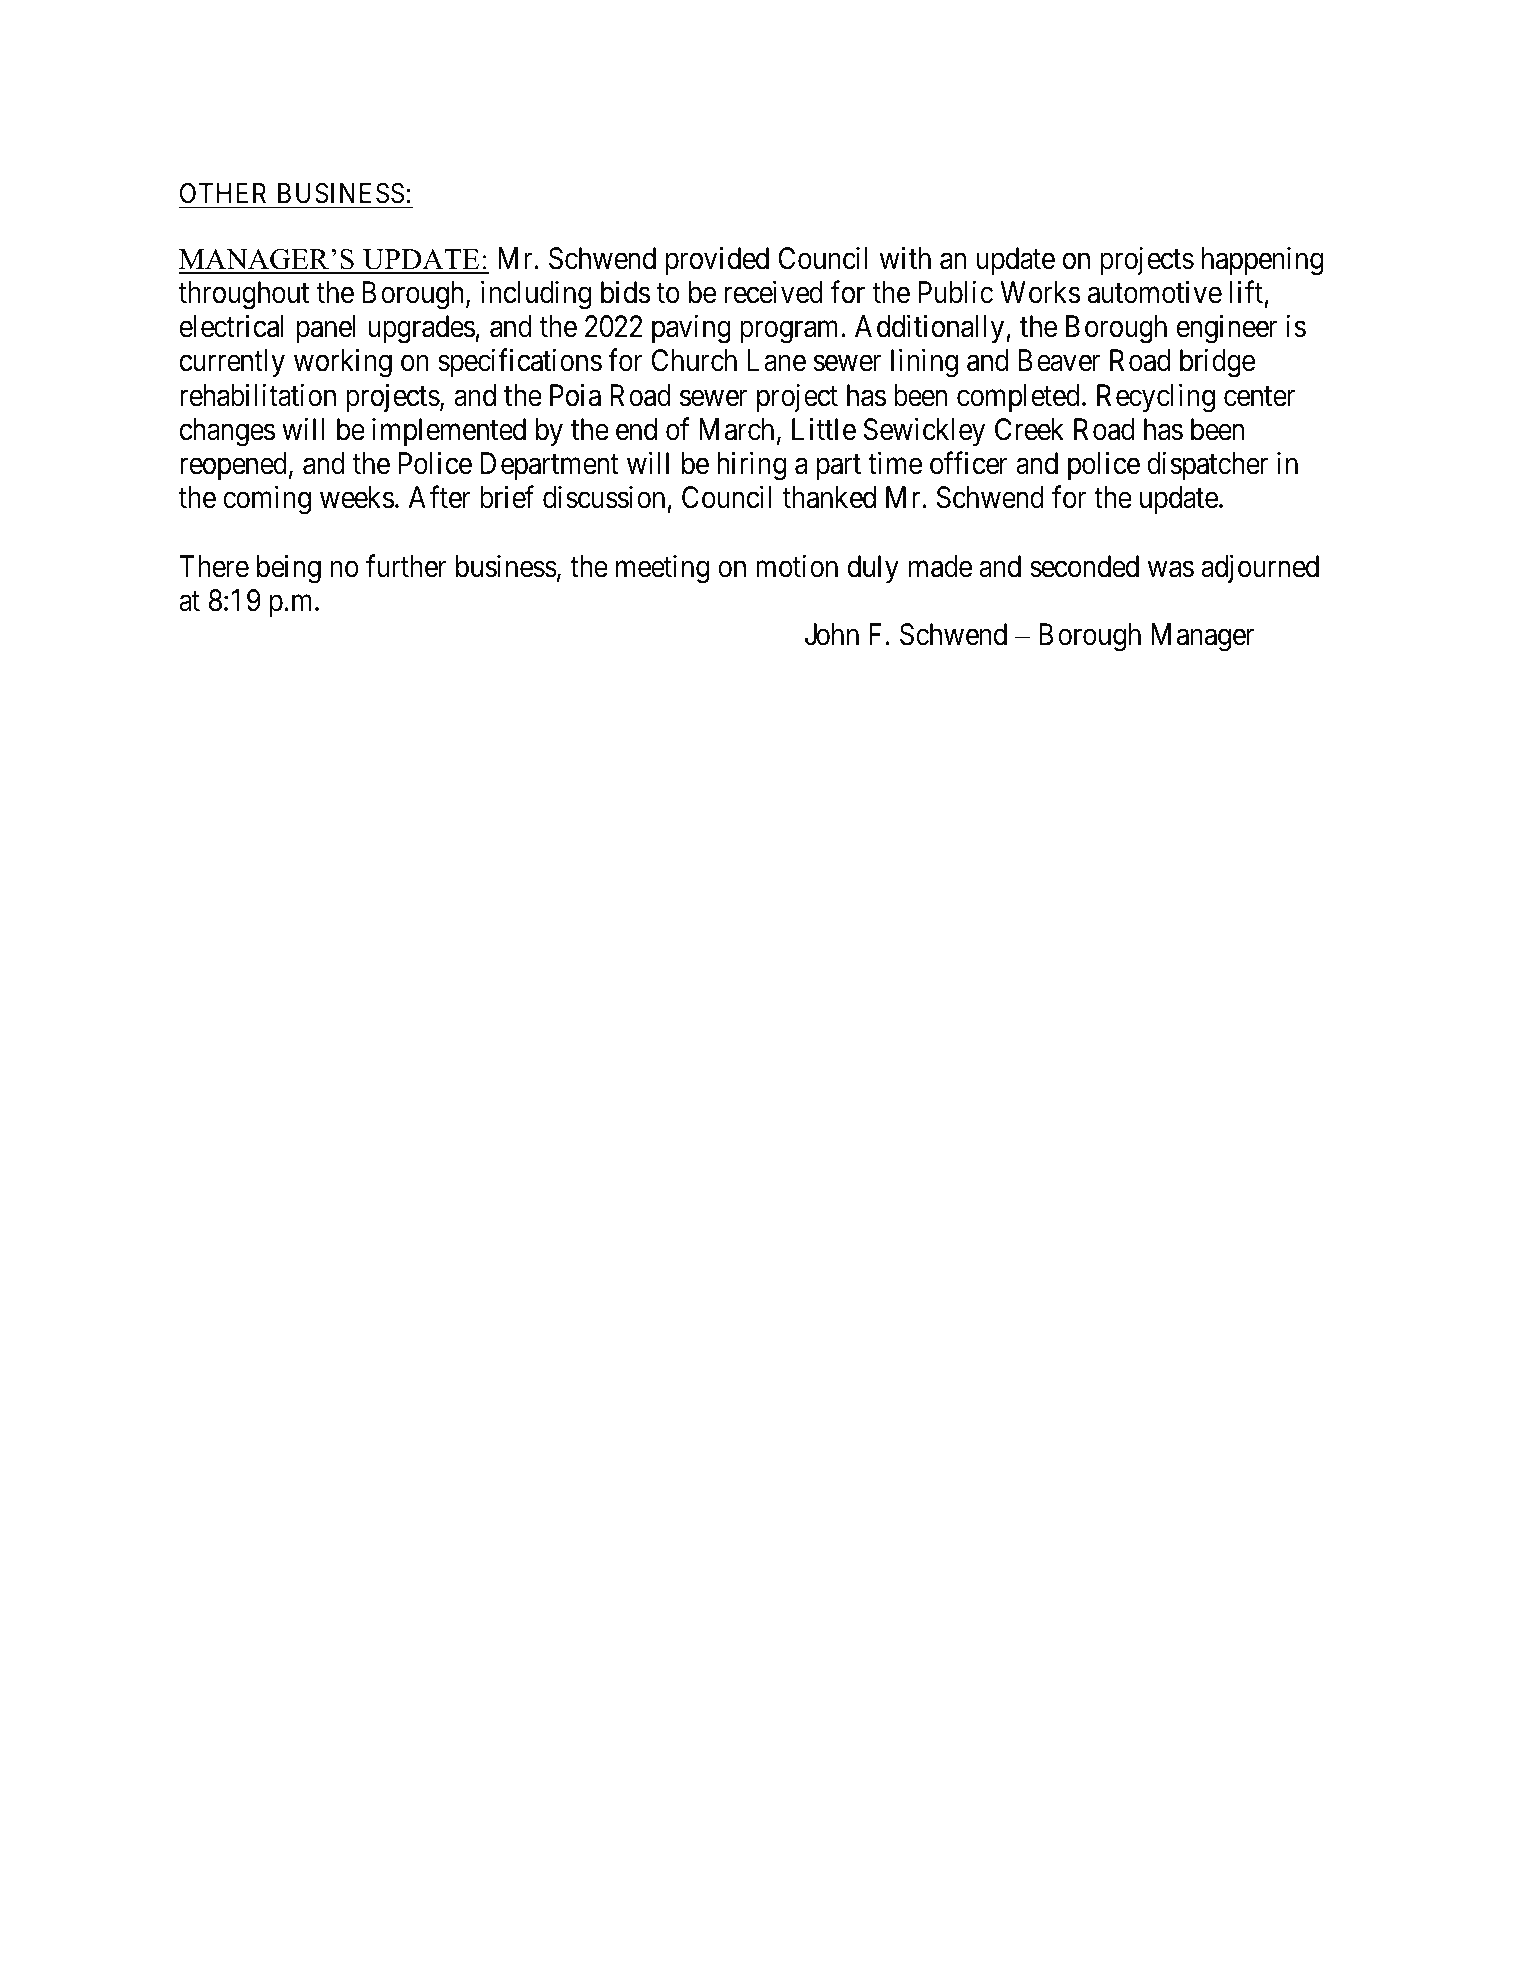 The height and width of the image is (1965, 1518). What do you see at coordinates (1156, 398) in the image?
I see `Recycling` at bounding box center [1156, 398].
